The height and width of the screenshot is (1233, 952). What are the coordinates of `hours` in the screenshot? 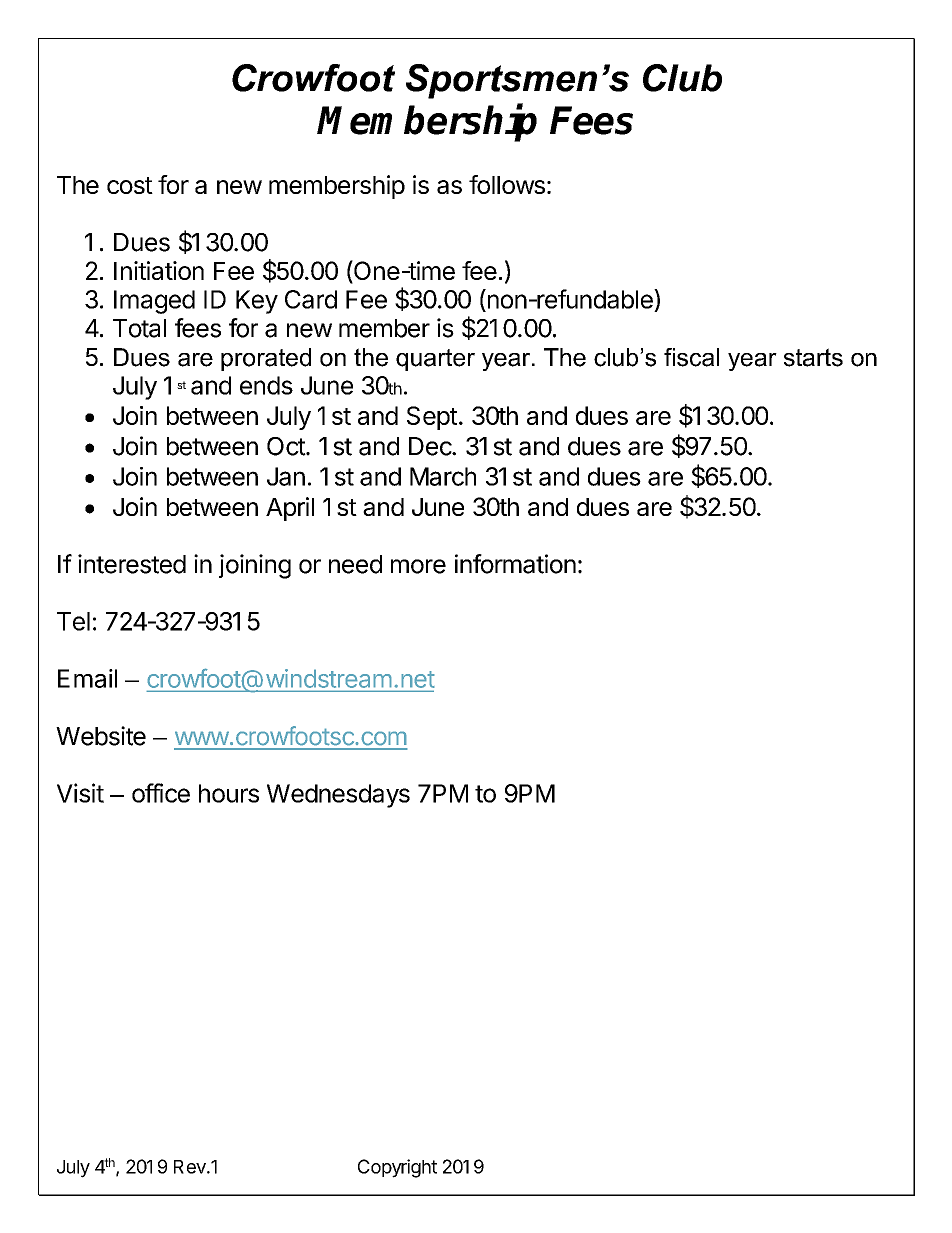 It's located at (229, 793).
